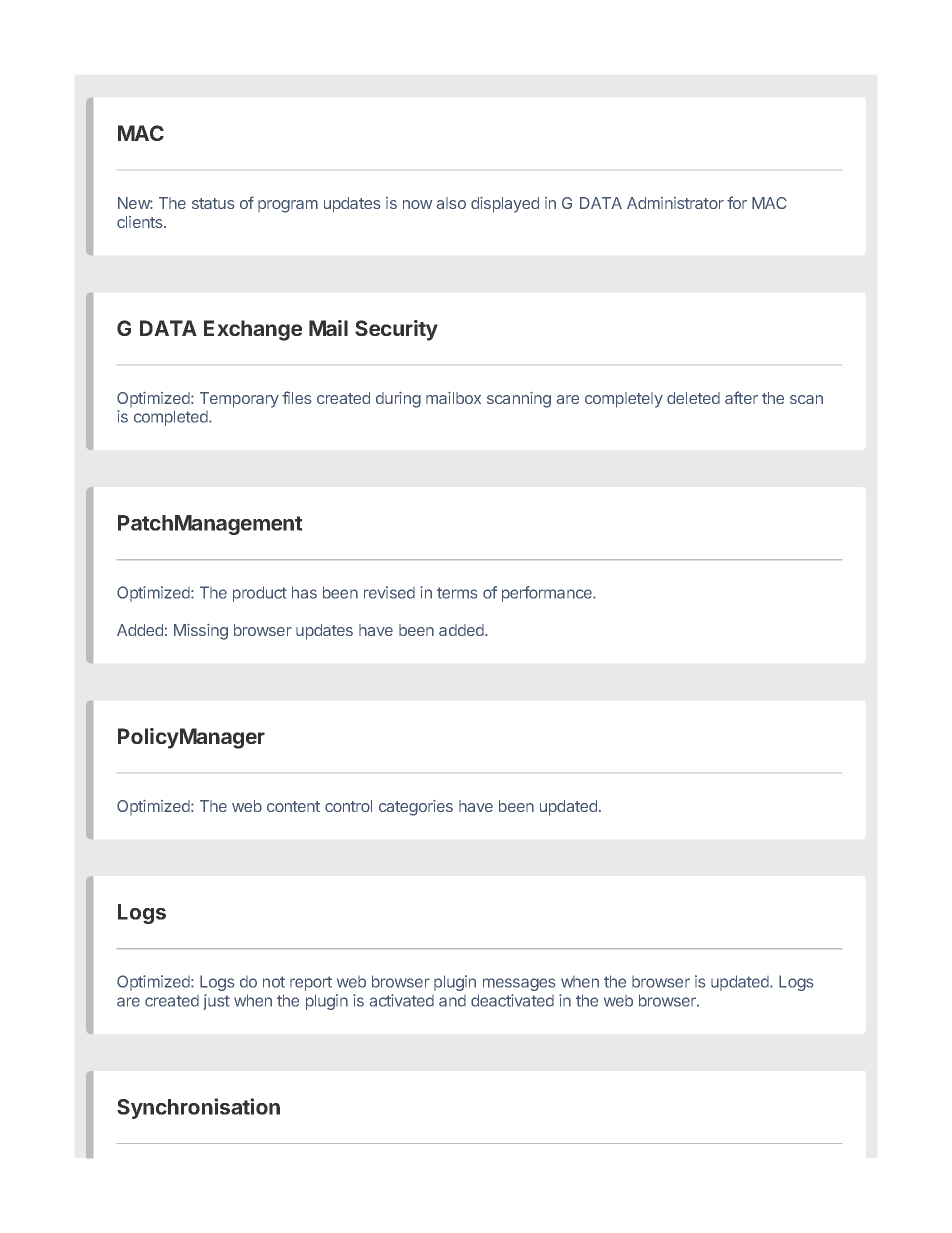 The width and height of the screenshot is (952, 1233). What do you see at coordinates (198, 1108) in the screenshot?
I see `Synchronisation` at bounding box center [198, 1108].
